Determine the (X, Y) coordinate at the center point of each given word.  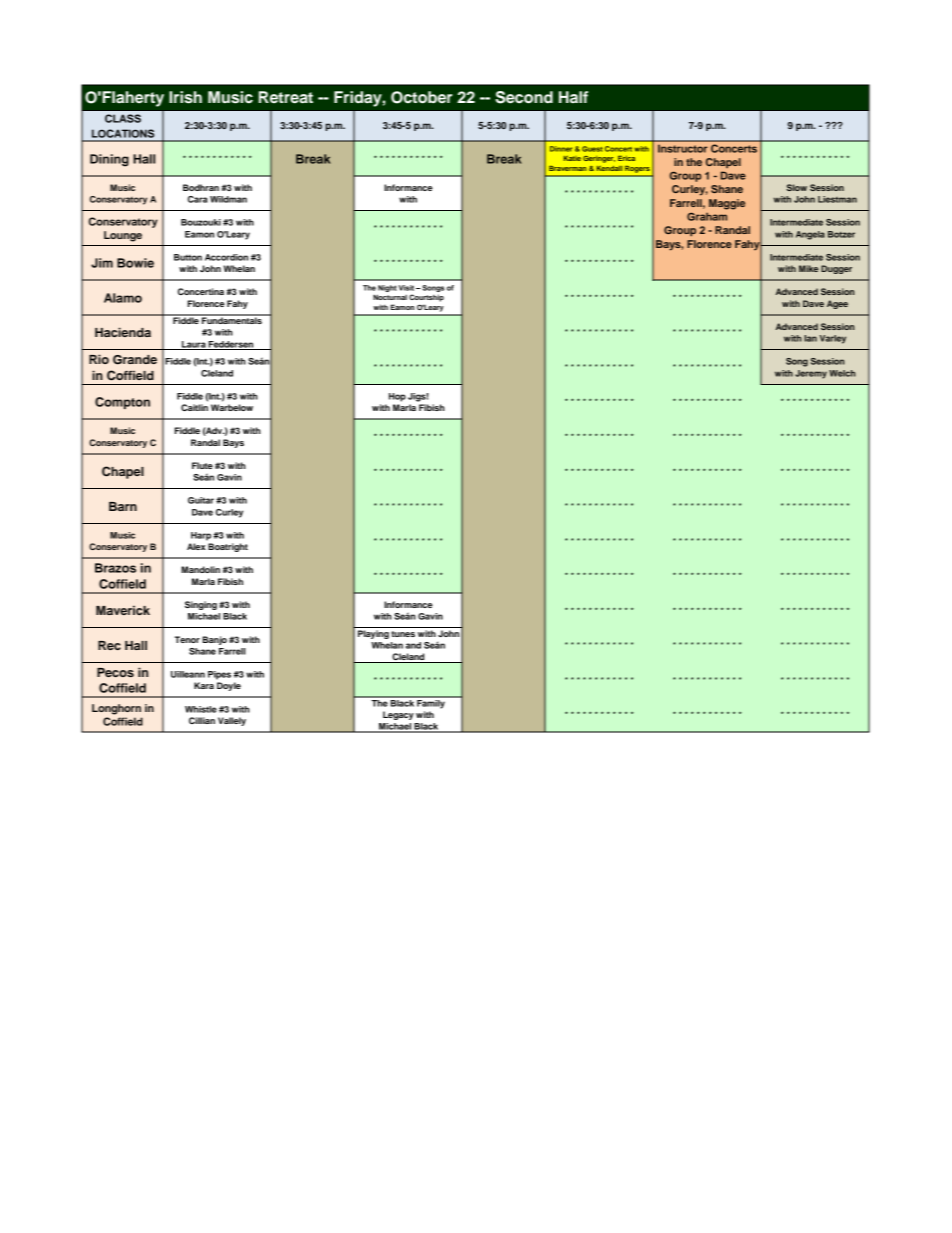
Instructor (682, 149)
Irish (185, 97)
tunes (403, 634)
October (421, 97)
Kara (204, 685)
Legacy (398, 715)
